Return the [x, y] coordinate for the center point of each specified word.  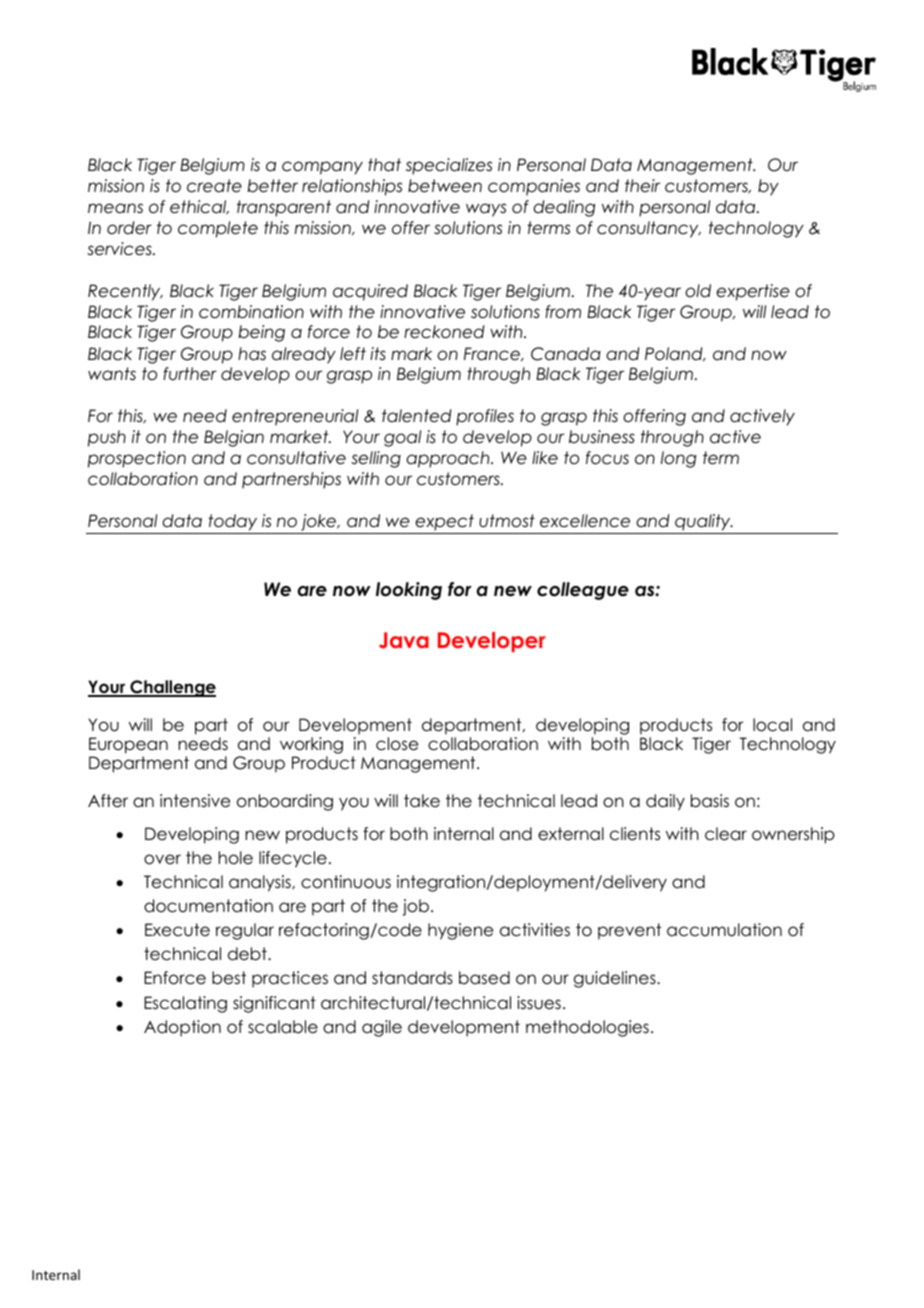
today [232, 522]
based [484, 978]
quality [704, 522]
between [445, 186]
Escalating [185, 1004]
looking [409, 591]
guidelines [616, 979]
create [214, 186]
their [642, 186]
